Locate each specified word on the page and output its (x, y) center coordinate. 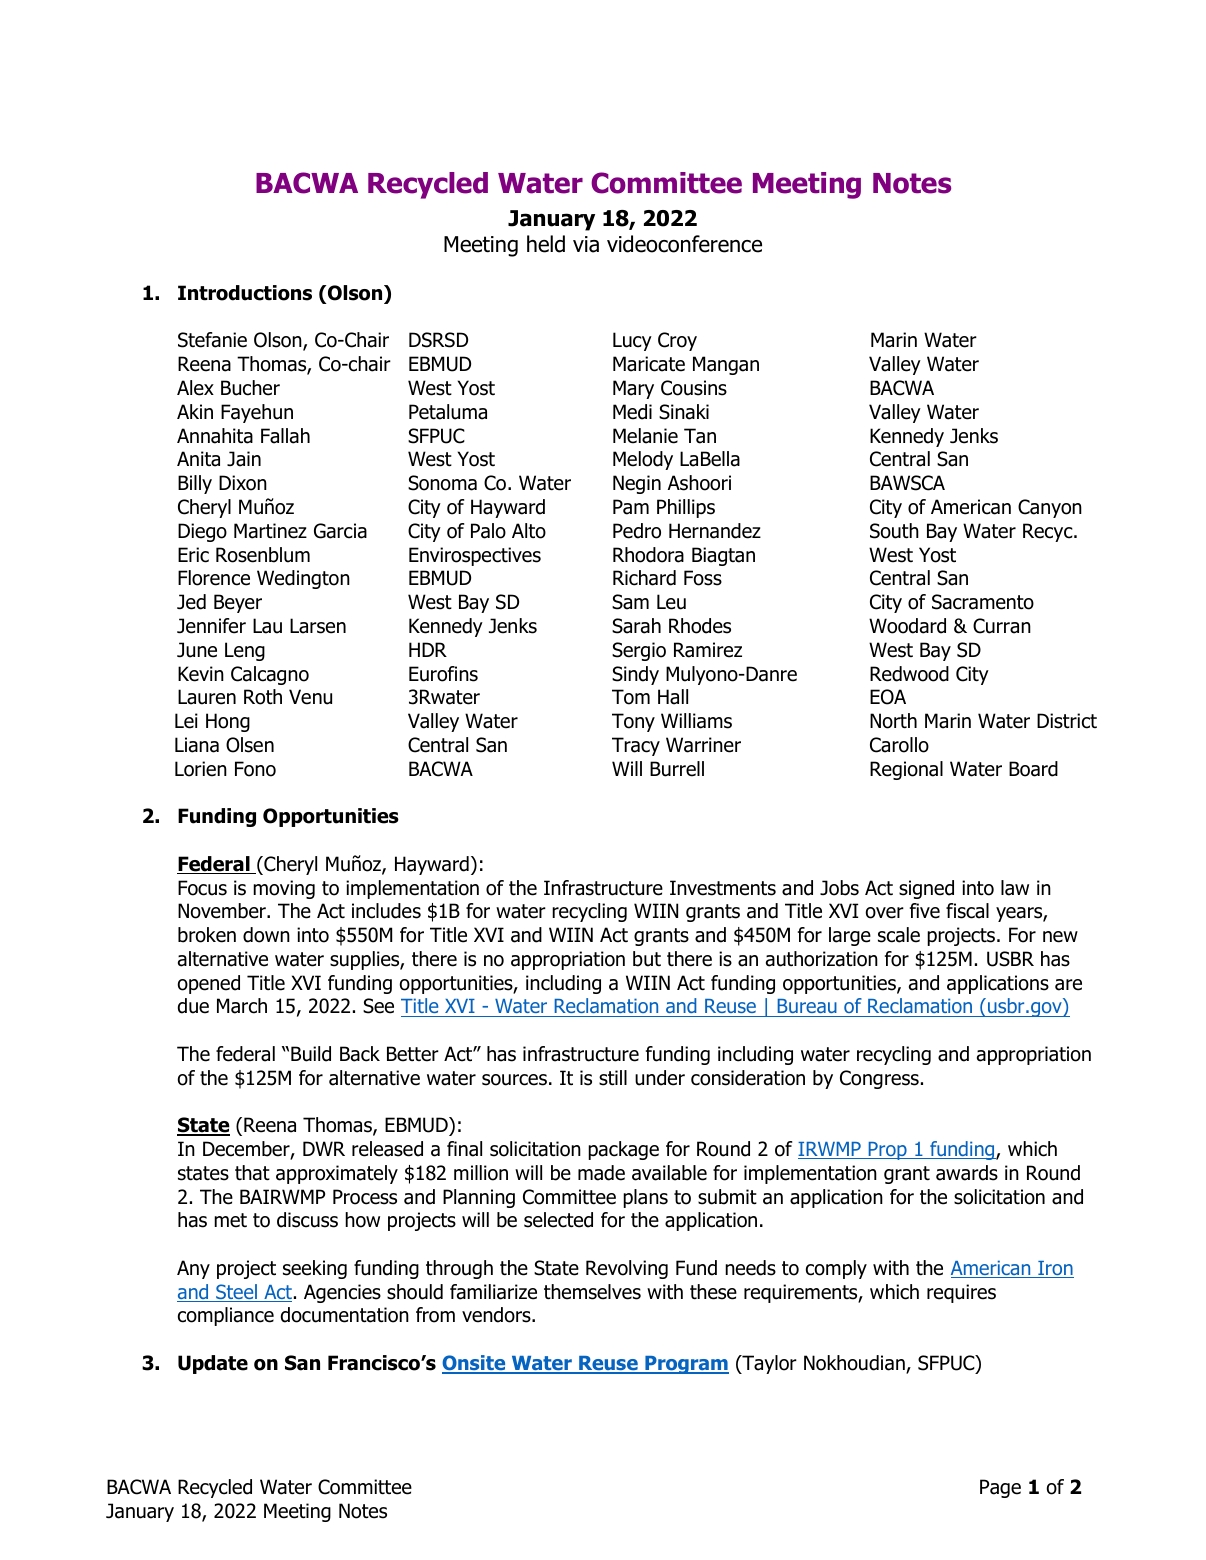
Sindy (635, 675)
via (586, 244)
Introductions (245, 293)
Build (311, 1054)
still (613, 1078)
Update (213, 1364)
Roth (263, 697)
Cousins (694, 388)
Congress (879, 1079)
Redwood (909, 674)
